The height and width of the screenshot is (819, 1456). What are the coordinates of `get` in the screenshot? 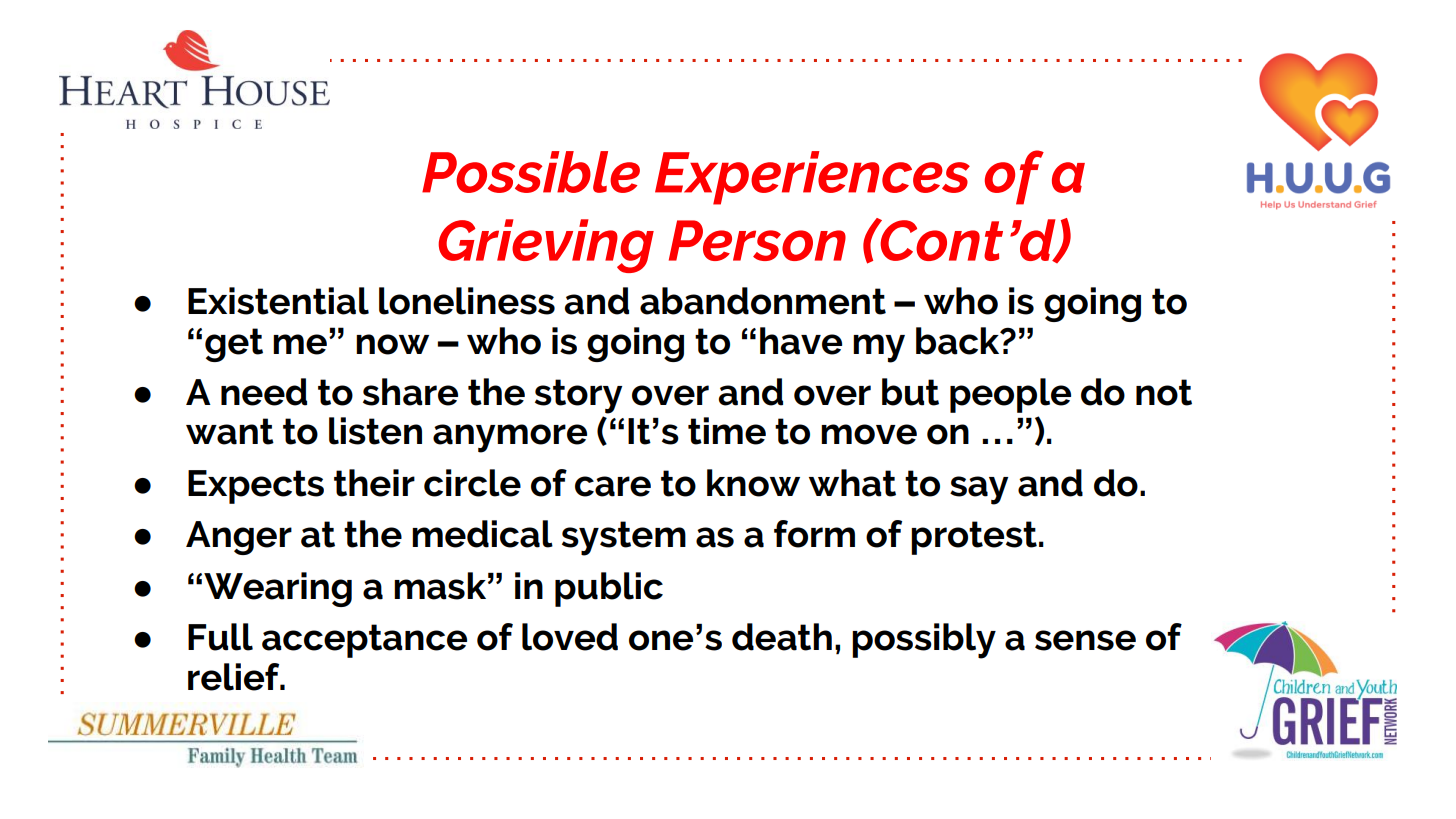 It's located at (234, 345).
